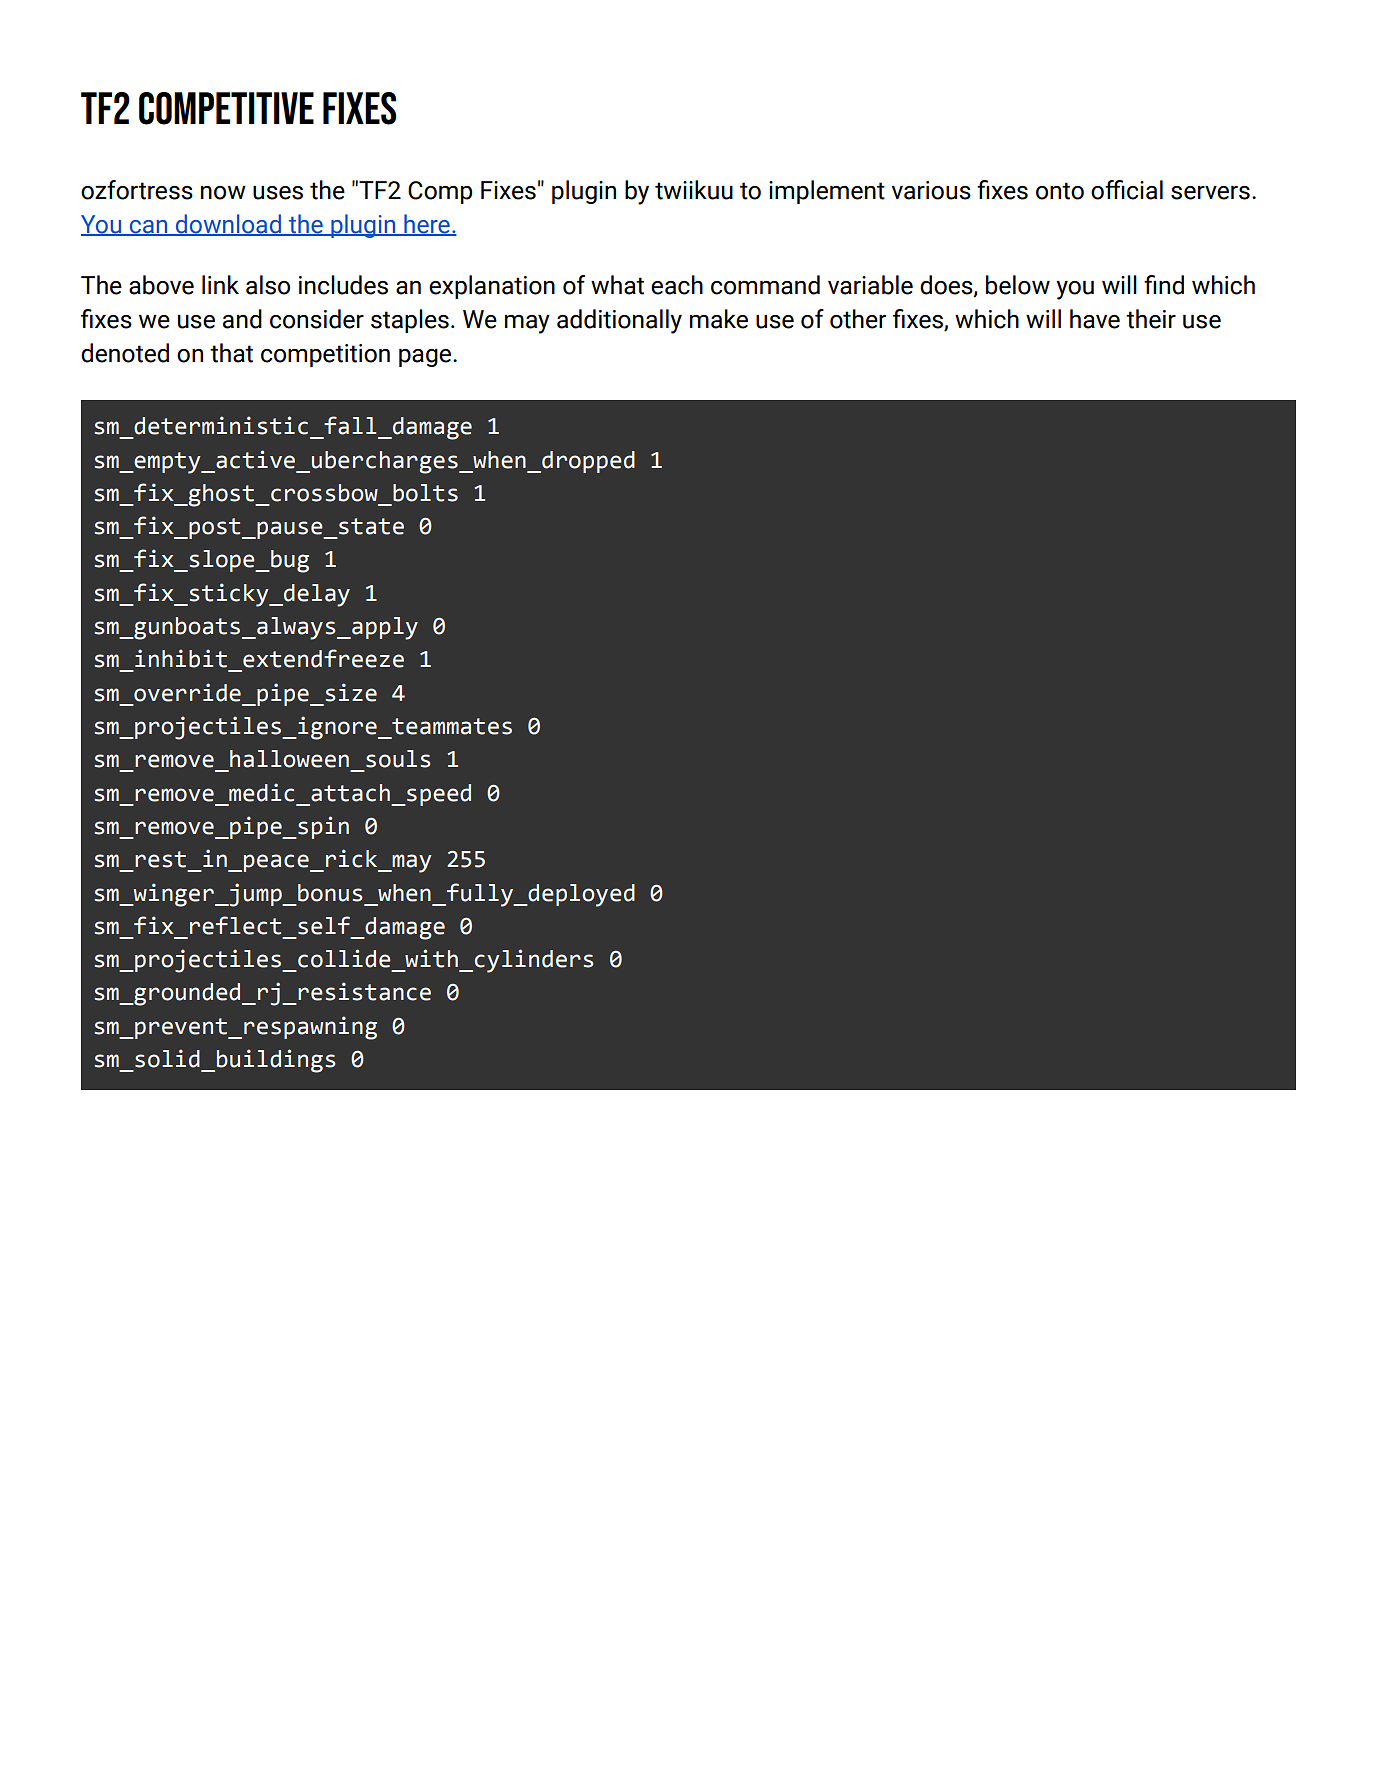 This page has width=1376, height=1781. I want to click on page, so click(426, 358).
